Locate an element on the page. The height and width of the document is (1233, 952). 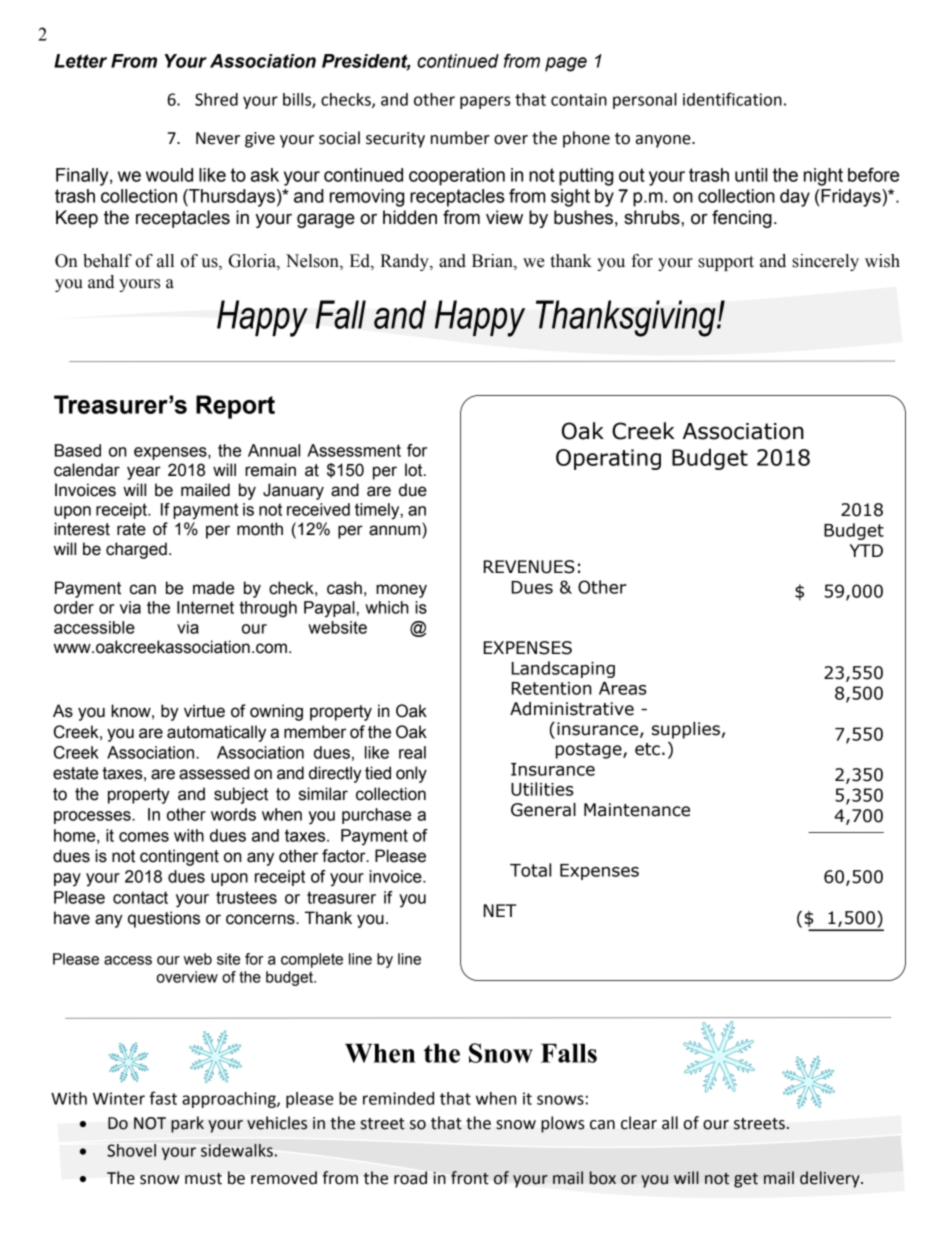
assessed is located at coordinates (214, 773).
